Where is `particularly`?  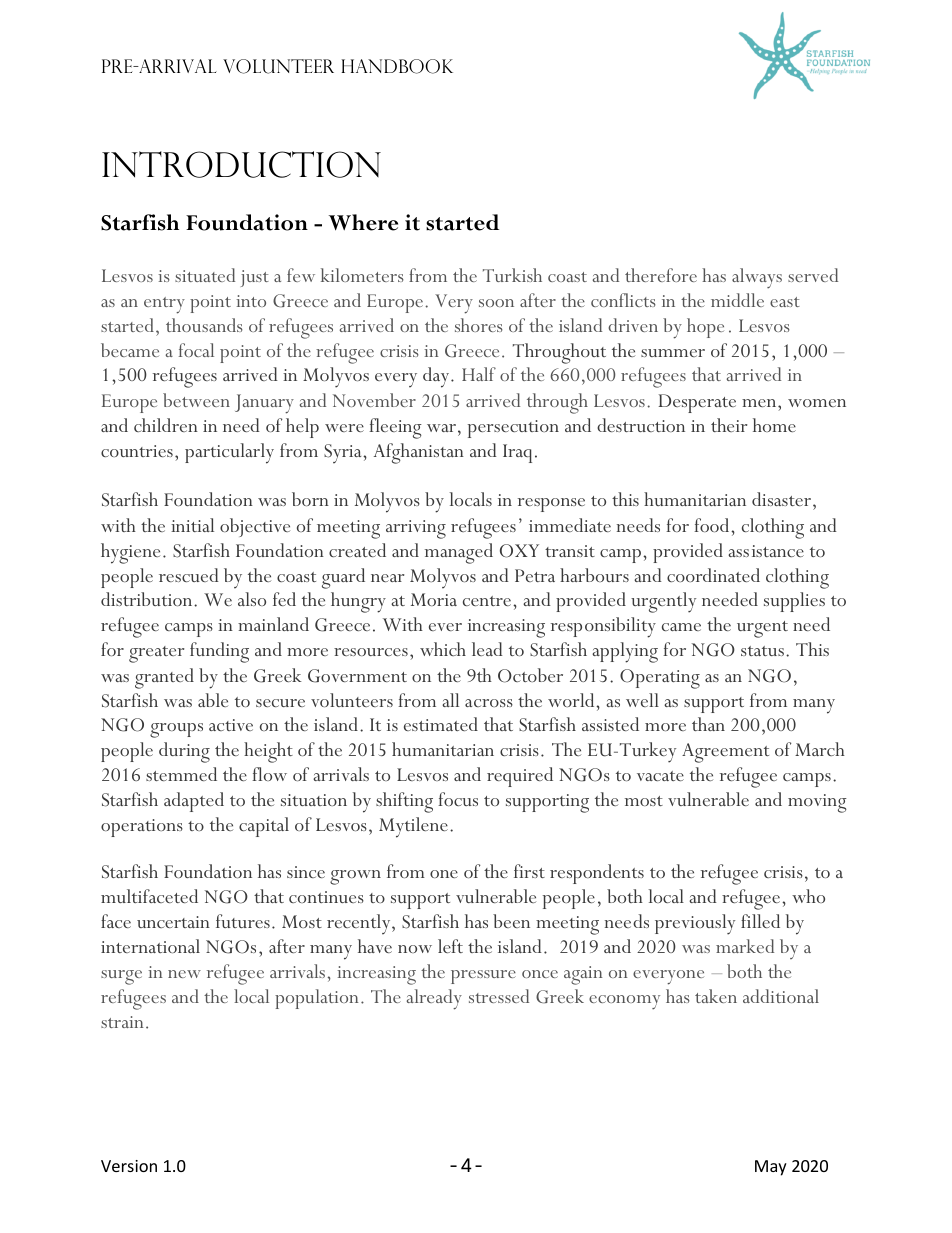
particularly is located at coordinates (229, 453).
